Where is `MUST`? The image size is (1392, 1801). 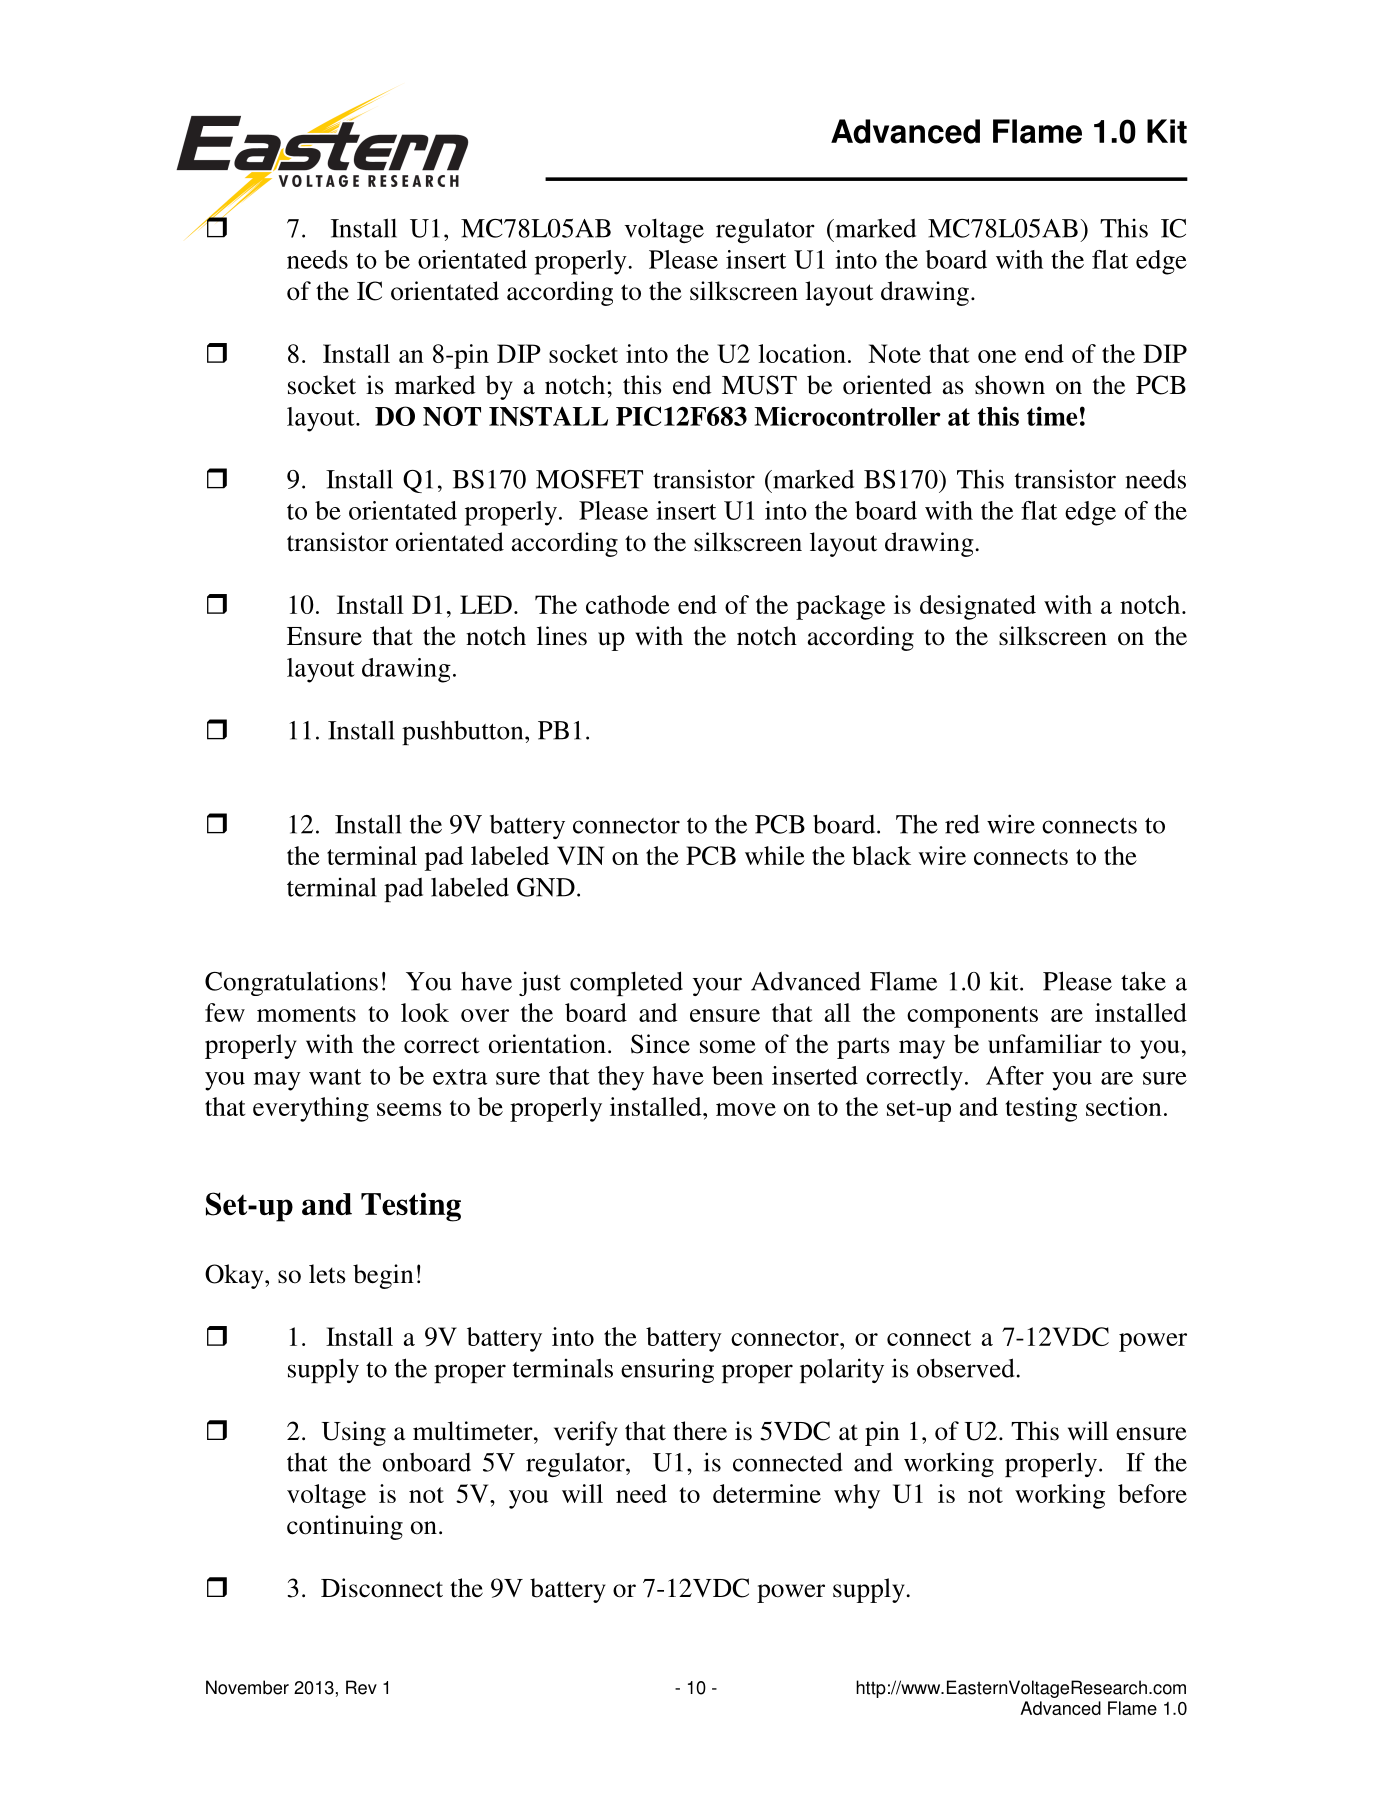
MUST is located at coordinates (759, 385).
